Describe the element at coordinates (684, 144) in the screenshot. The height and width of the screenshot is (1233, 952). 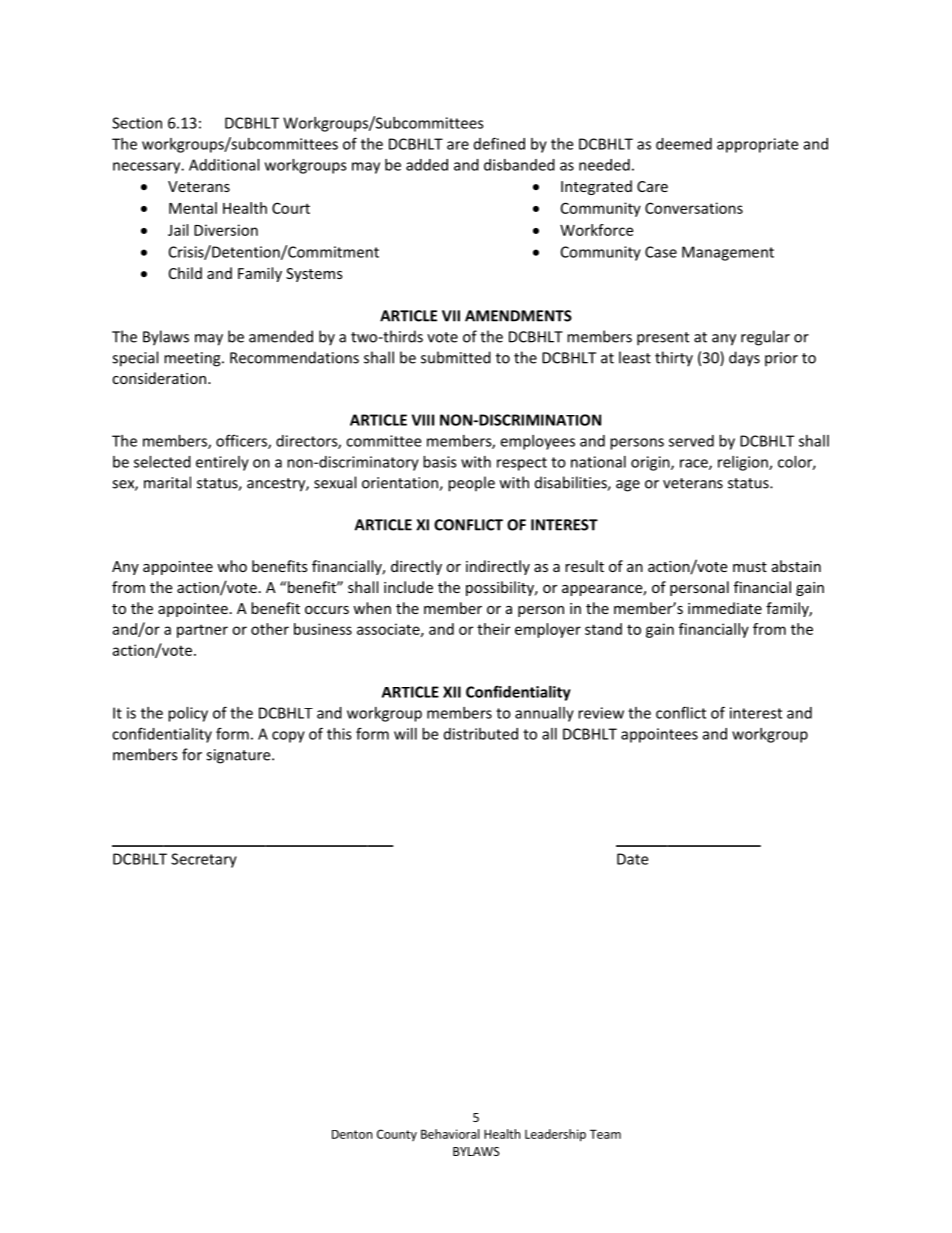
I see `deemed` at that location.
